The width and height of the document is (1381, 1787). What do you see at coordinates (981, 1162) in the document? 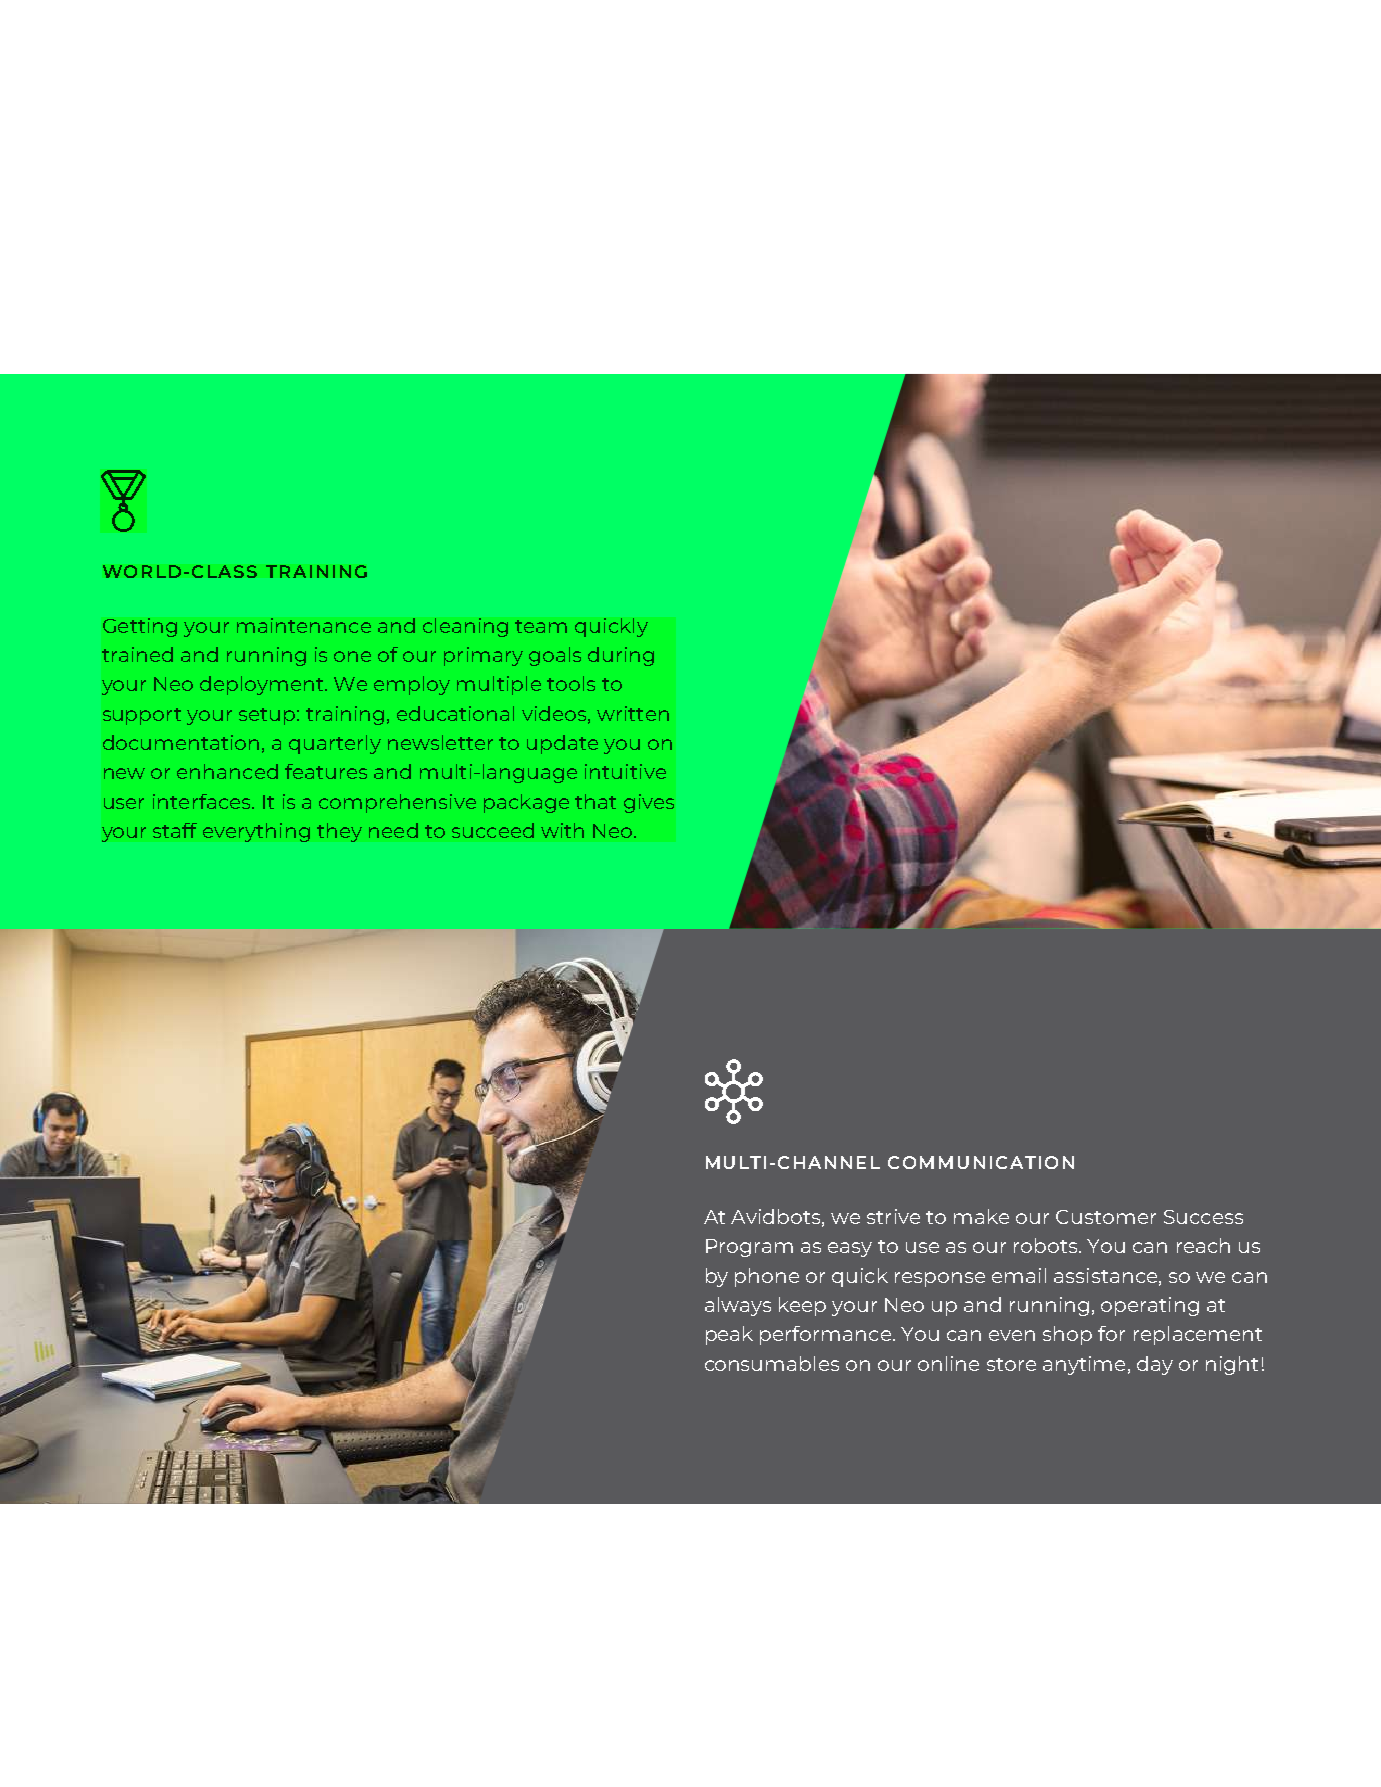
I see `COMMUNICATION` at bounding box center [981, 1162].
